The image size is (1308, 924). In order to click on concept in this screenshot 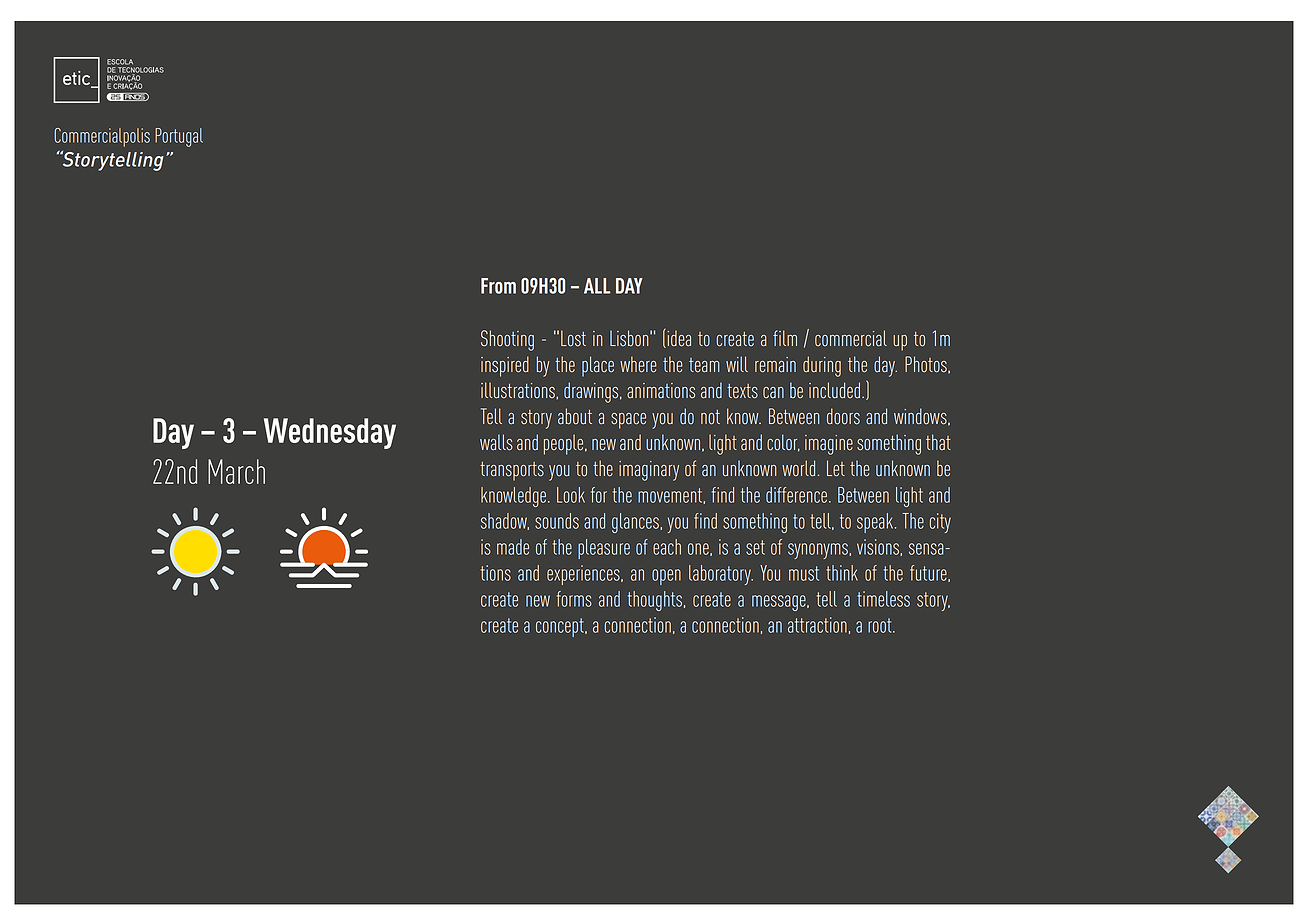, I will do `click(561, 627)`.
